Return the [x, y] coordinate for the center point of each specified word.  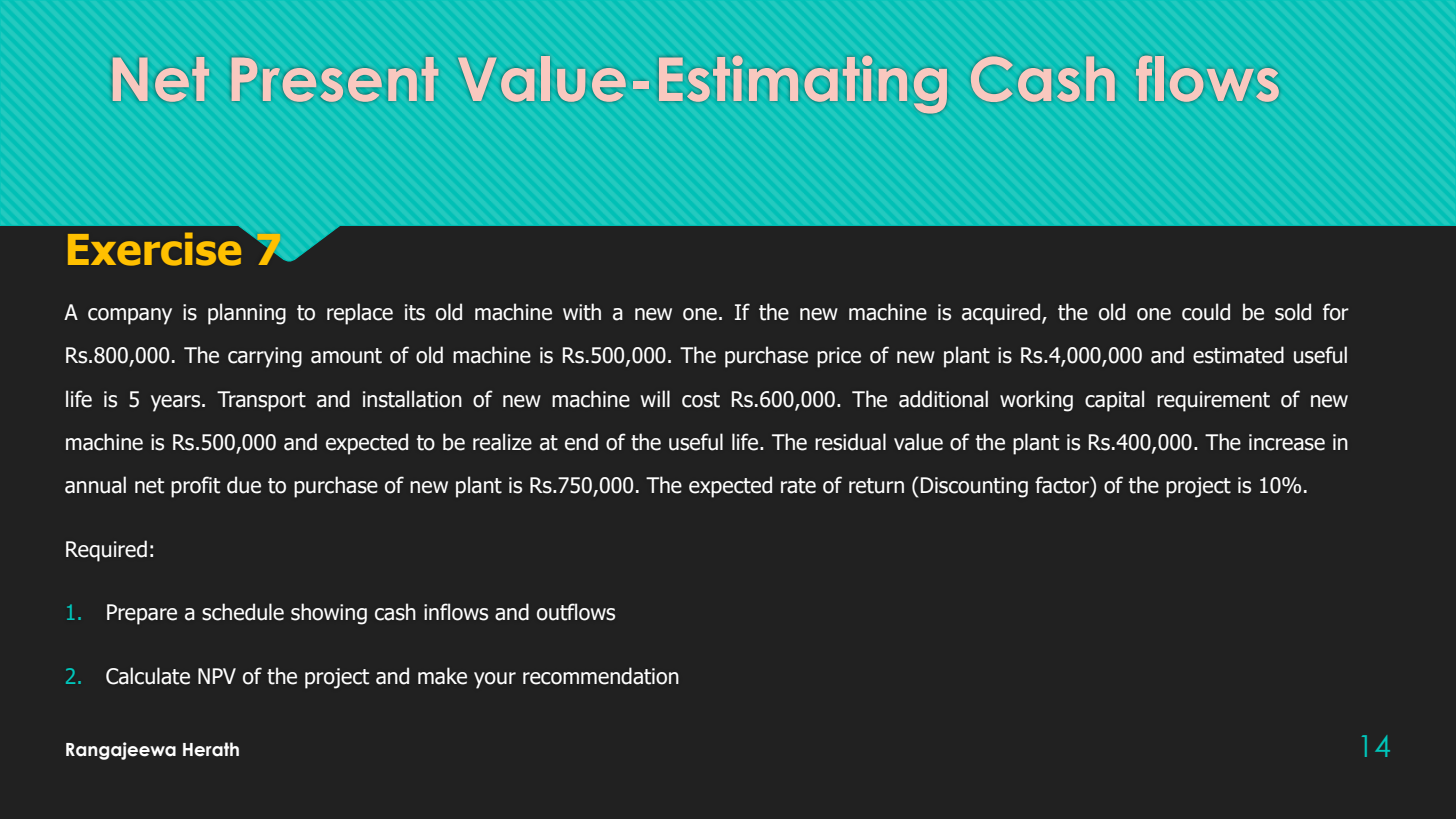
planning [247, 314]
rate [798, 486]
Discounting [974, 487]
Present [335, 79]
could [1206, 312]
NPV [217, 676]
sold [1293, 312]
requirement [1213, 401]
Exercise [154, 249]
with [582, 312]
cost [701, 400]
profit [195, 487]
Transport [261, 401]
